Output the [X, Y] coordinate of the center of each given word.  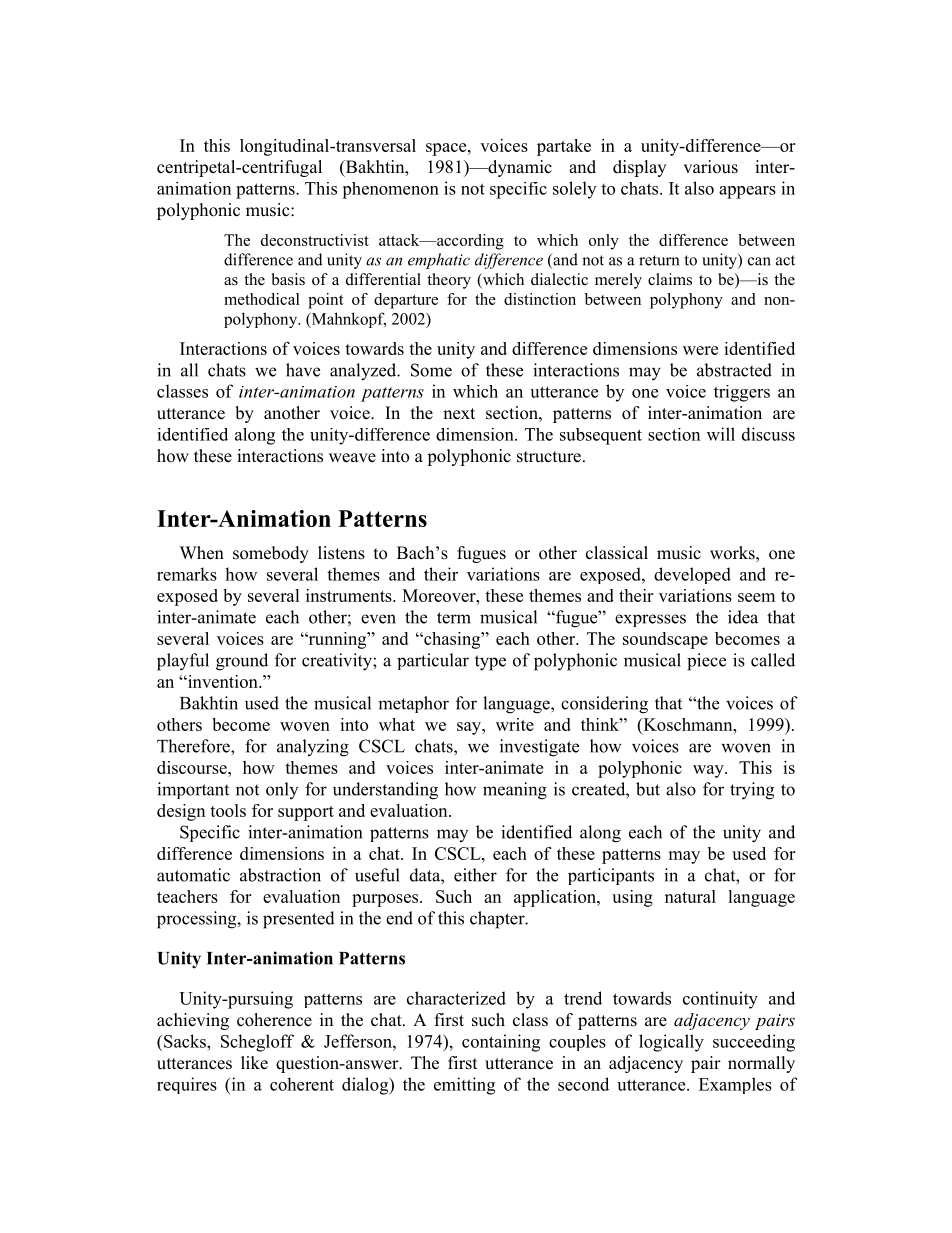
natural [690, 896]
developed [692, 575]
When [202, 553]
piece [706, 662]
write [515, 724]
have [303, 370]
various [710, 167]
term [454, 618]
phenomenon [390, 190]
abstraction [280, 875]
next [459, 414]
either [475, 875]
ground [242, 662]
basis [288, 279]
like [254, 1063]
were [700, 350]
